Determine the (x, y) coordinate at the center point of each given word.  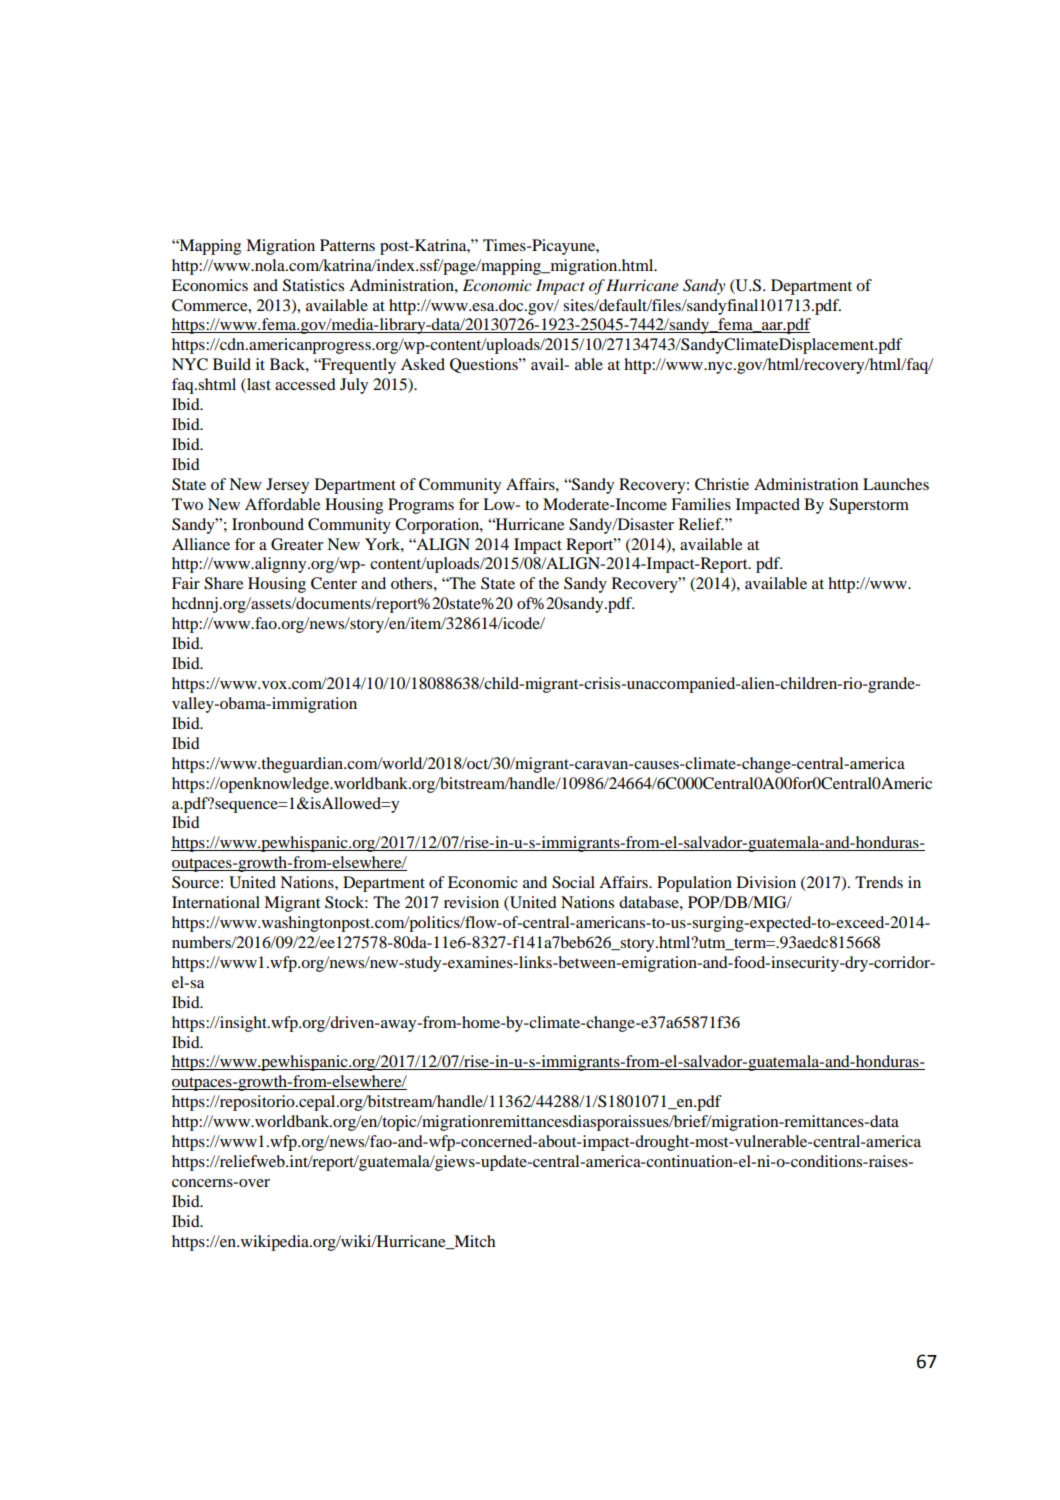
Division (766, 882)
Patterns (347, 245)
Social (573, 882)
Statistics (313, 285)
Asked (423, 364)
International (216, 902)
